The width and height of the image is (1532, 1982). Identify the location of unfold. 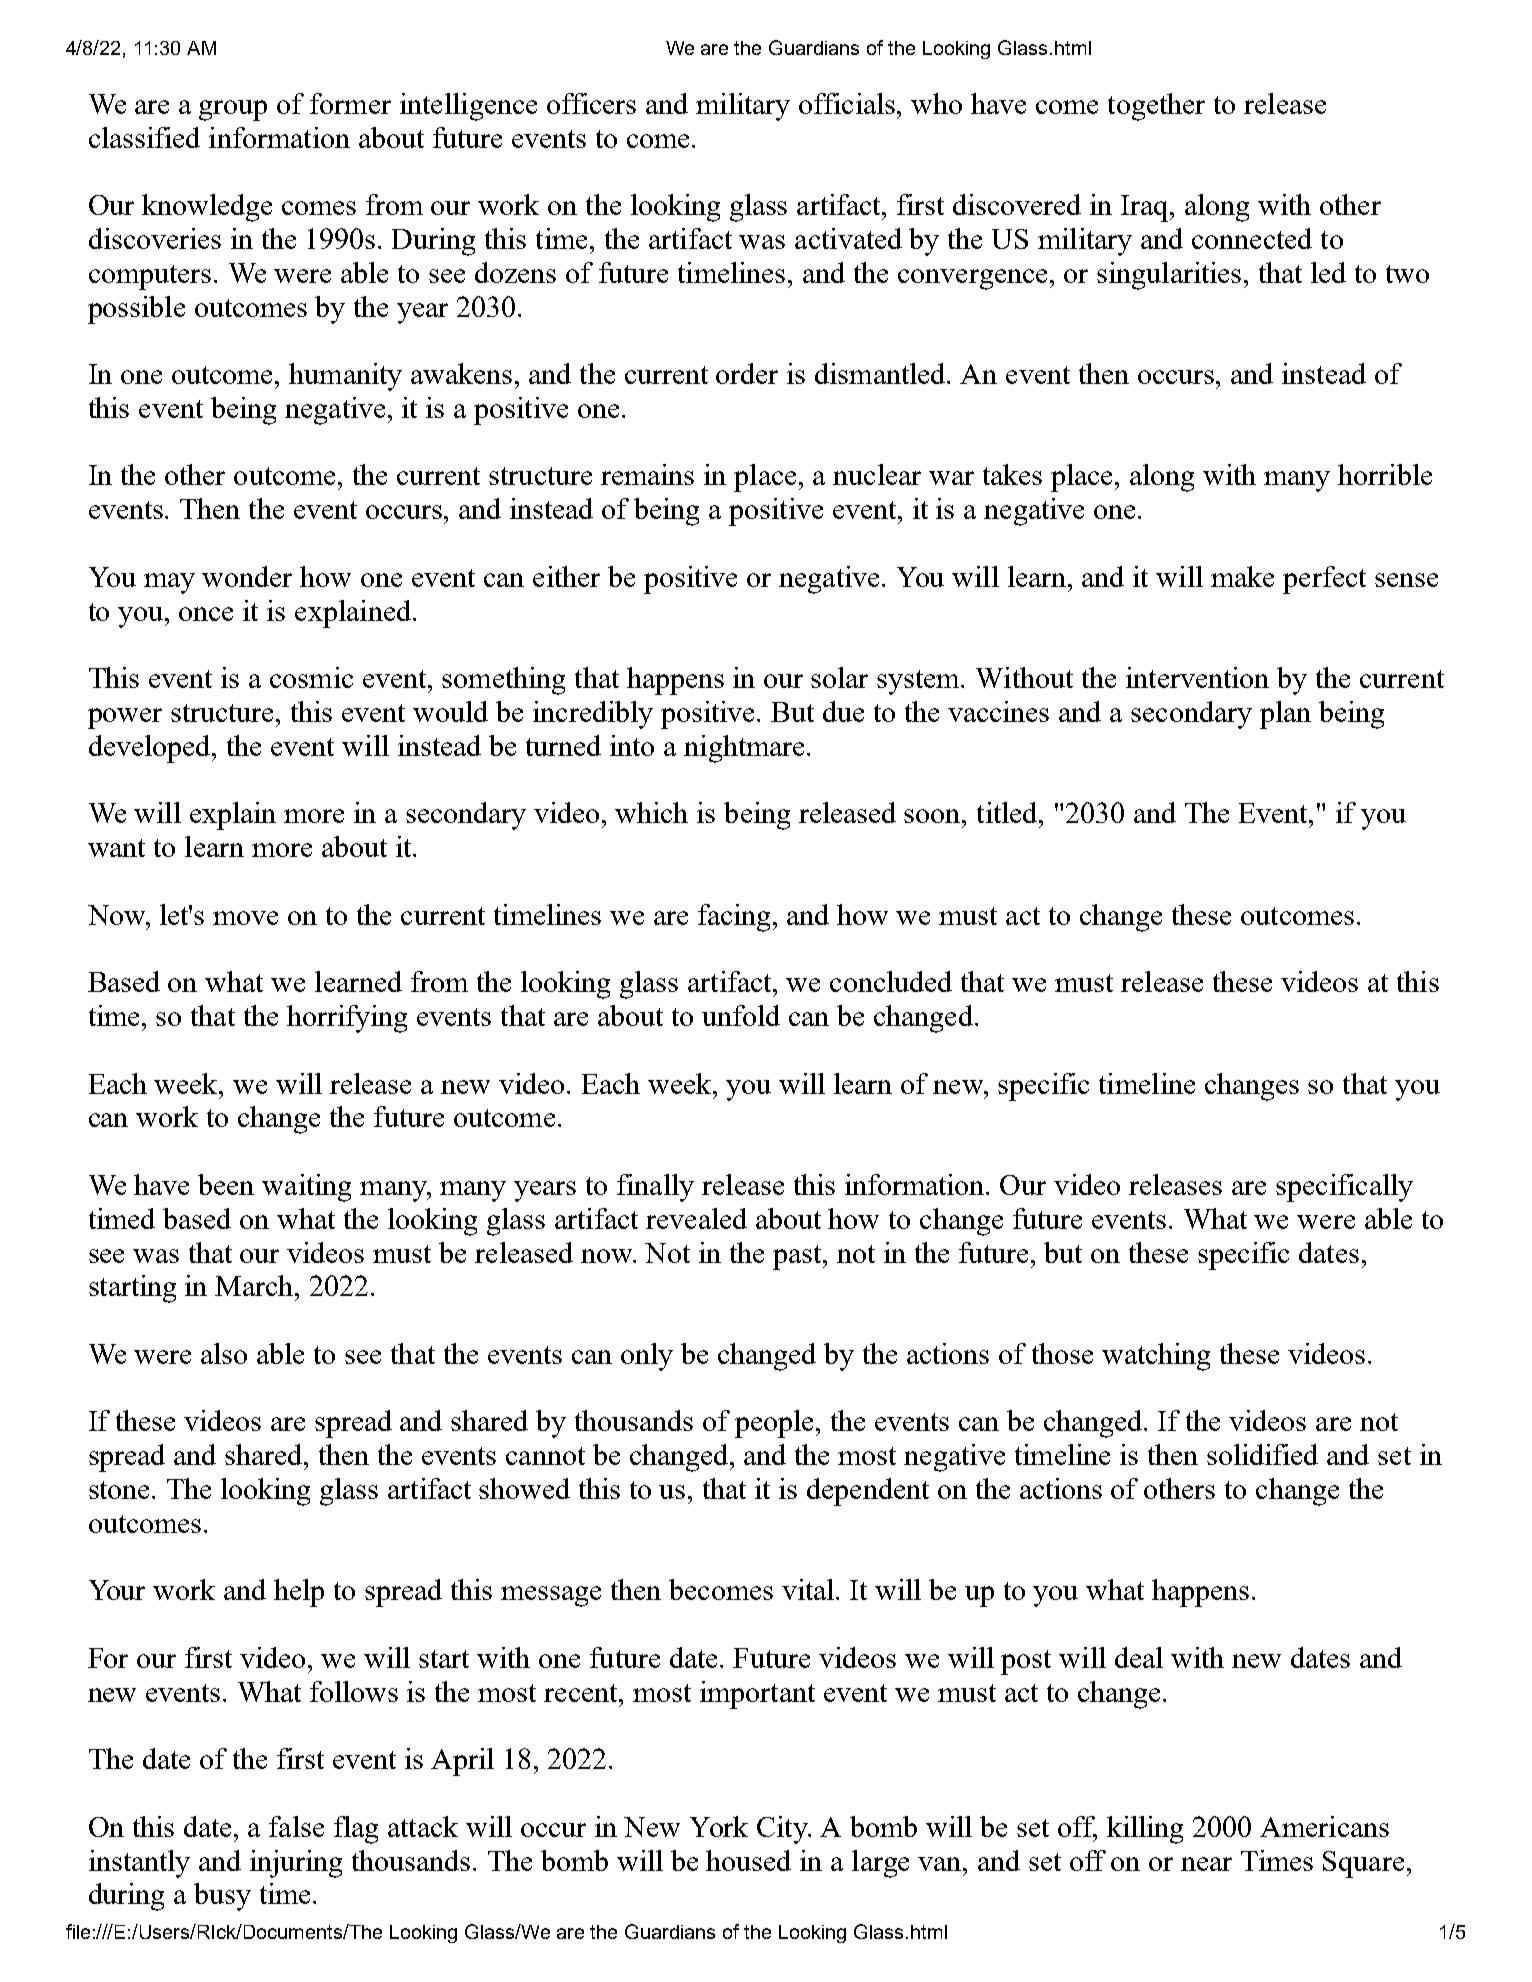
(741, 1015).
